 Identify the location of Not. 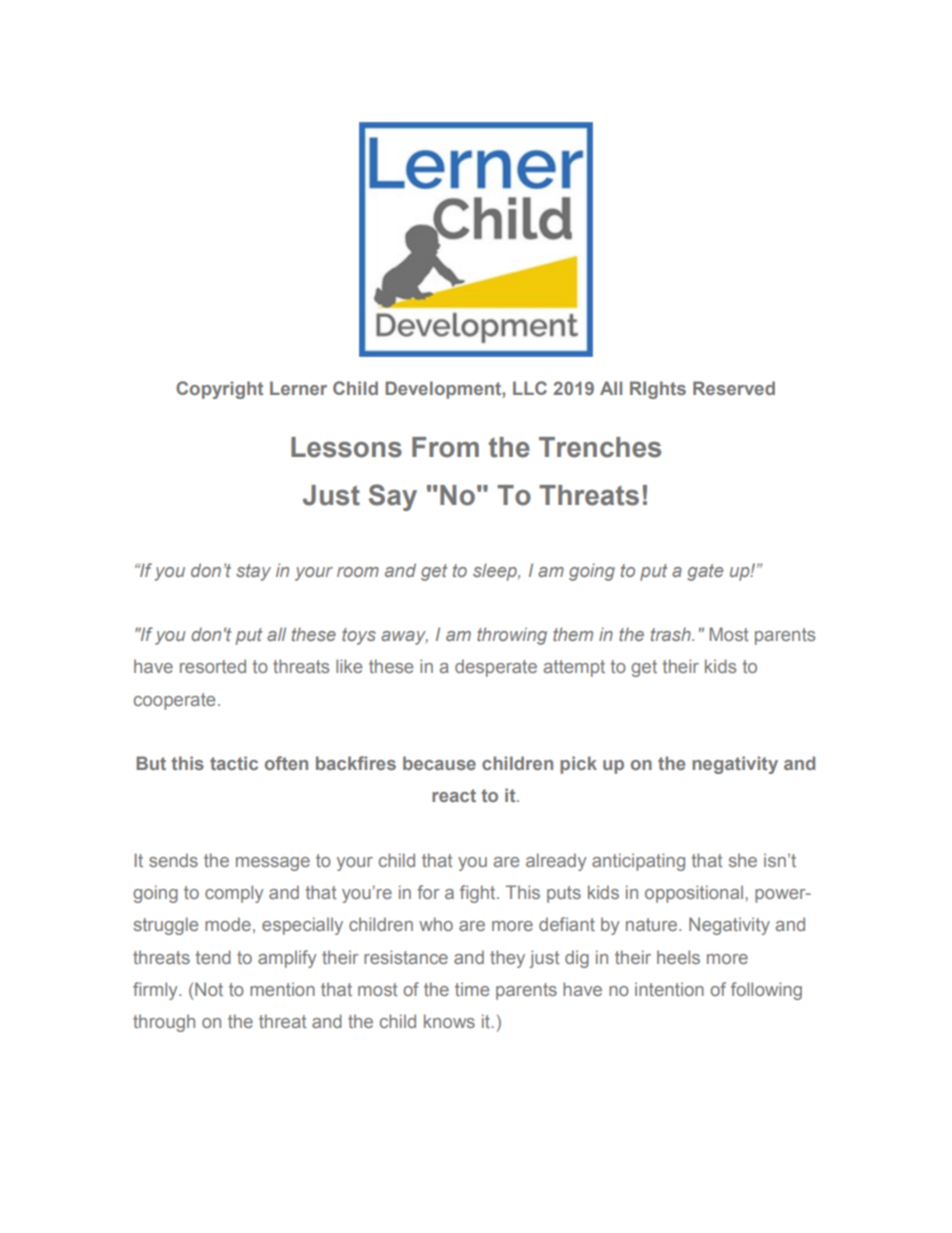
(209, 989).
